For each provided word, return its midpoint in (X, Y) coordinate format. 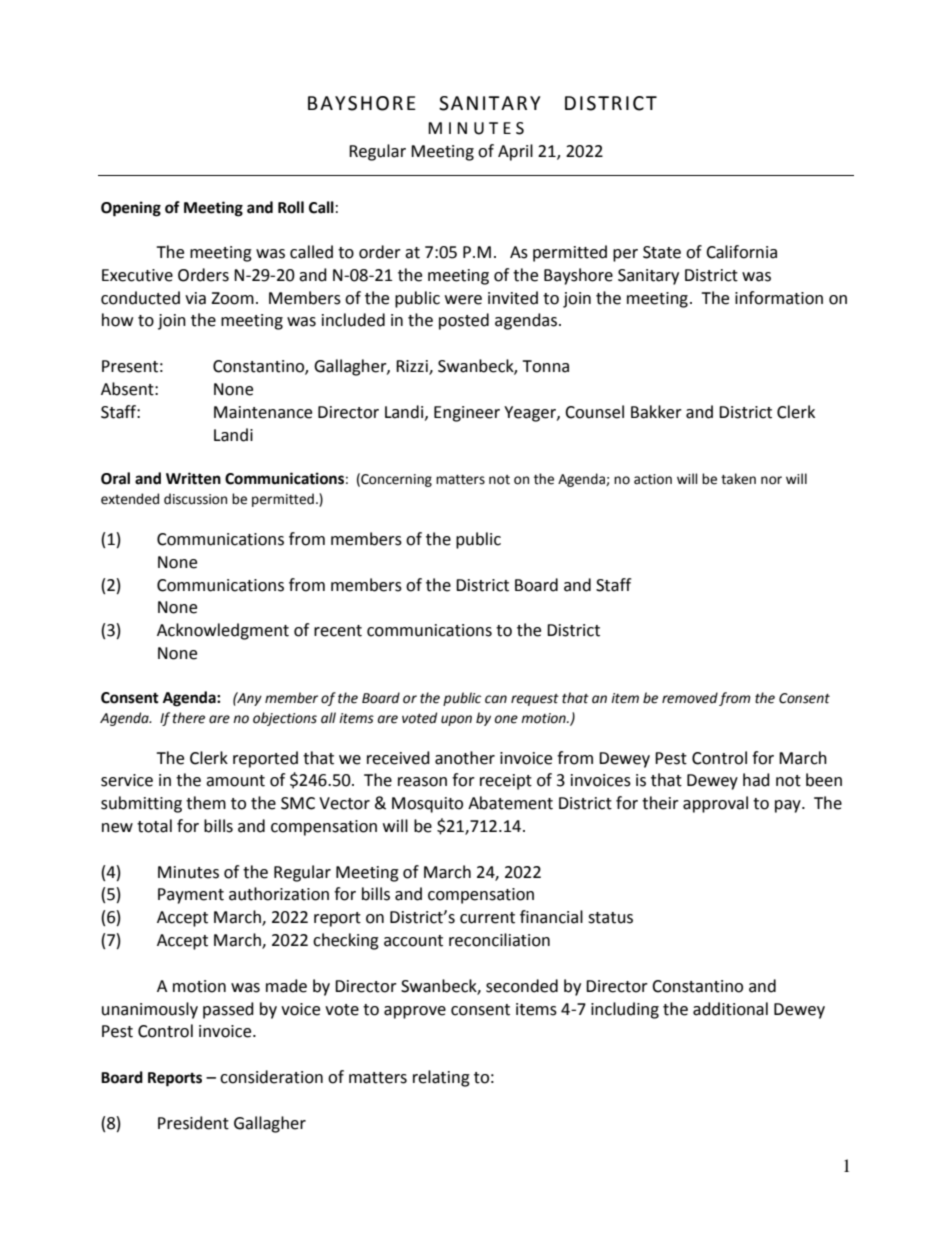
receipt (506, 782)
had (756, 780)
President (193, 1123)
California (741, 252)
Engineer (467, 414)
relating (441, 1078)
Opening (131, 209)
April (515, 152)
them (206, 803)
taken (738, 479)
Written (193, 478)
